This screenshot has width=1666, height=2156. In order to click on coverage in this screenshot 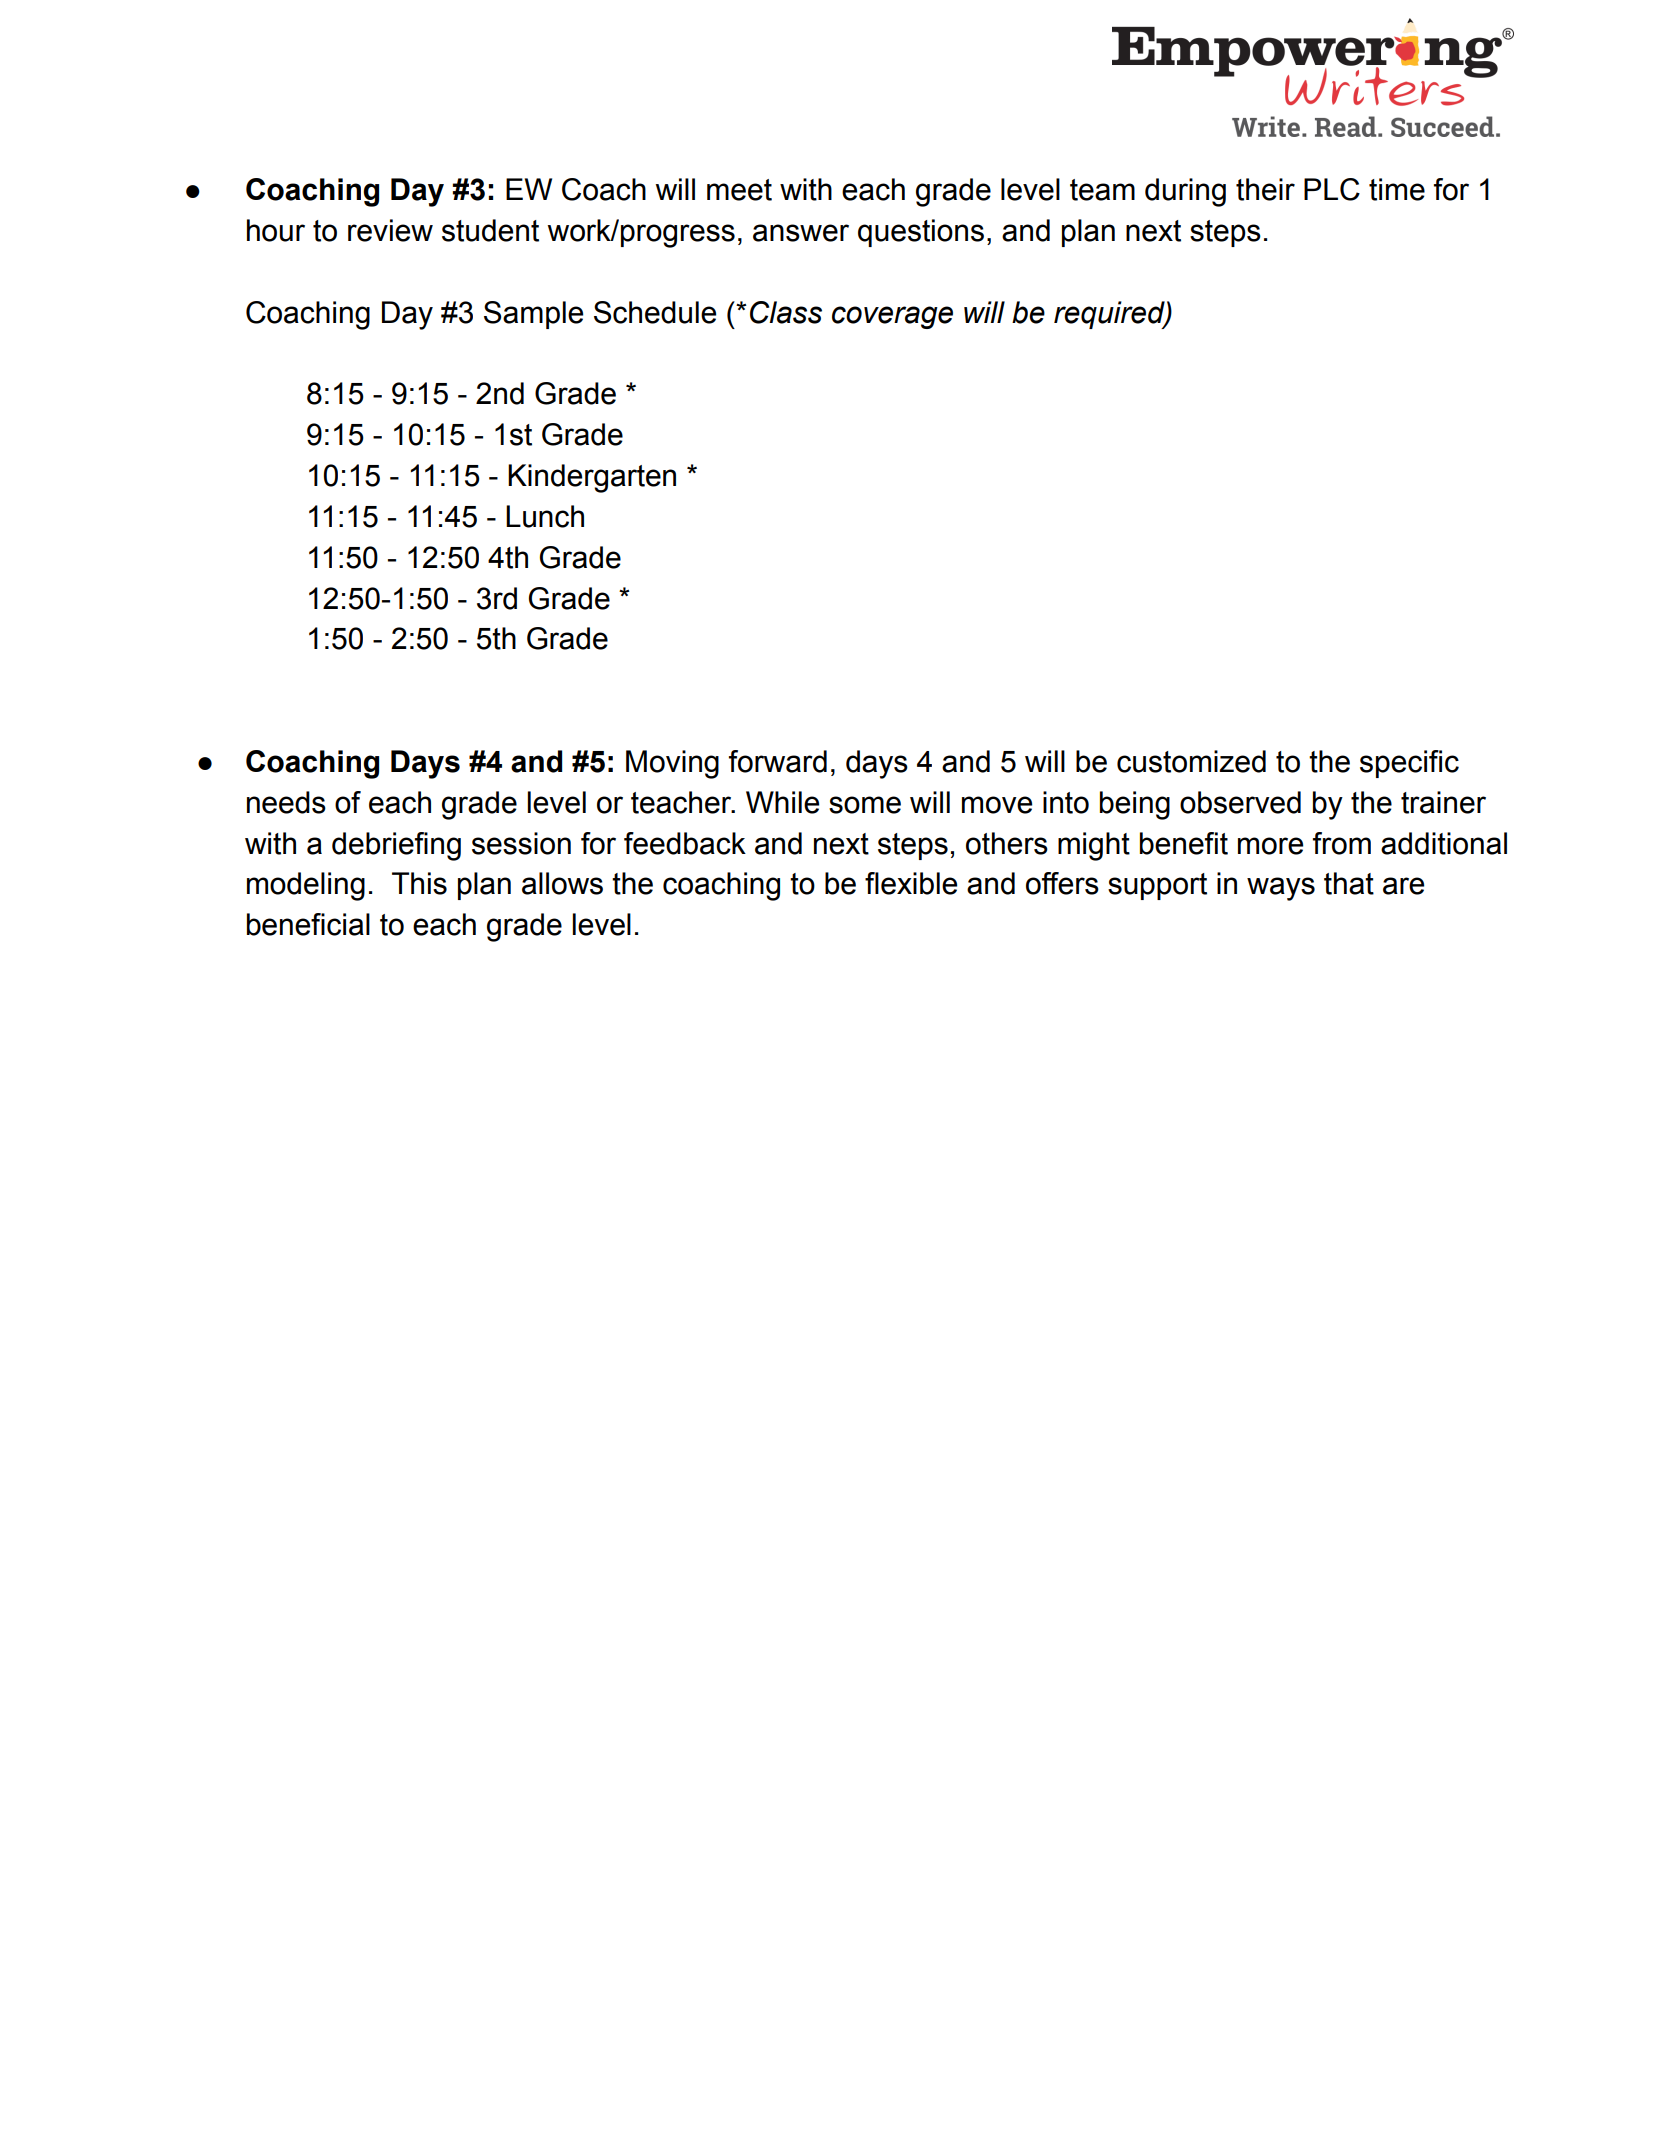, I will do `click(892, 317)`.
